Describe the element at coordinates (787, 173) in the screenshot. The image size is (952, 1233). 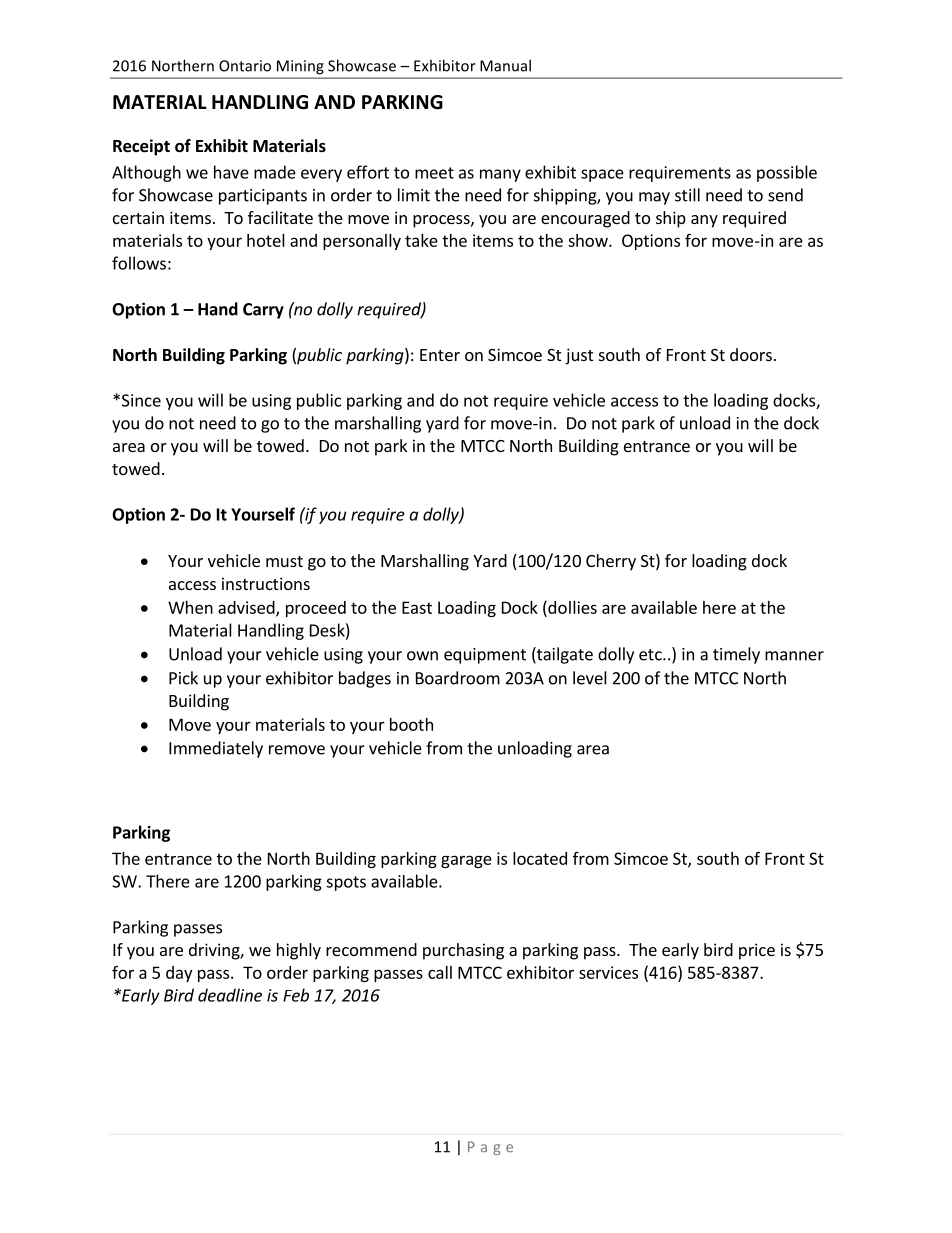
I see `possible` at that location.
